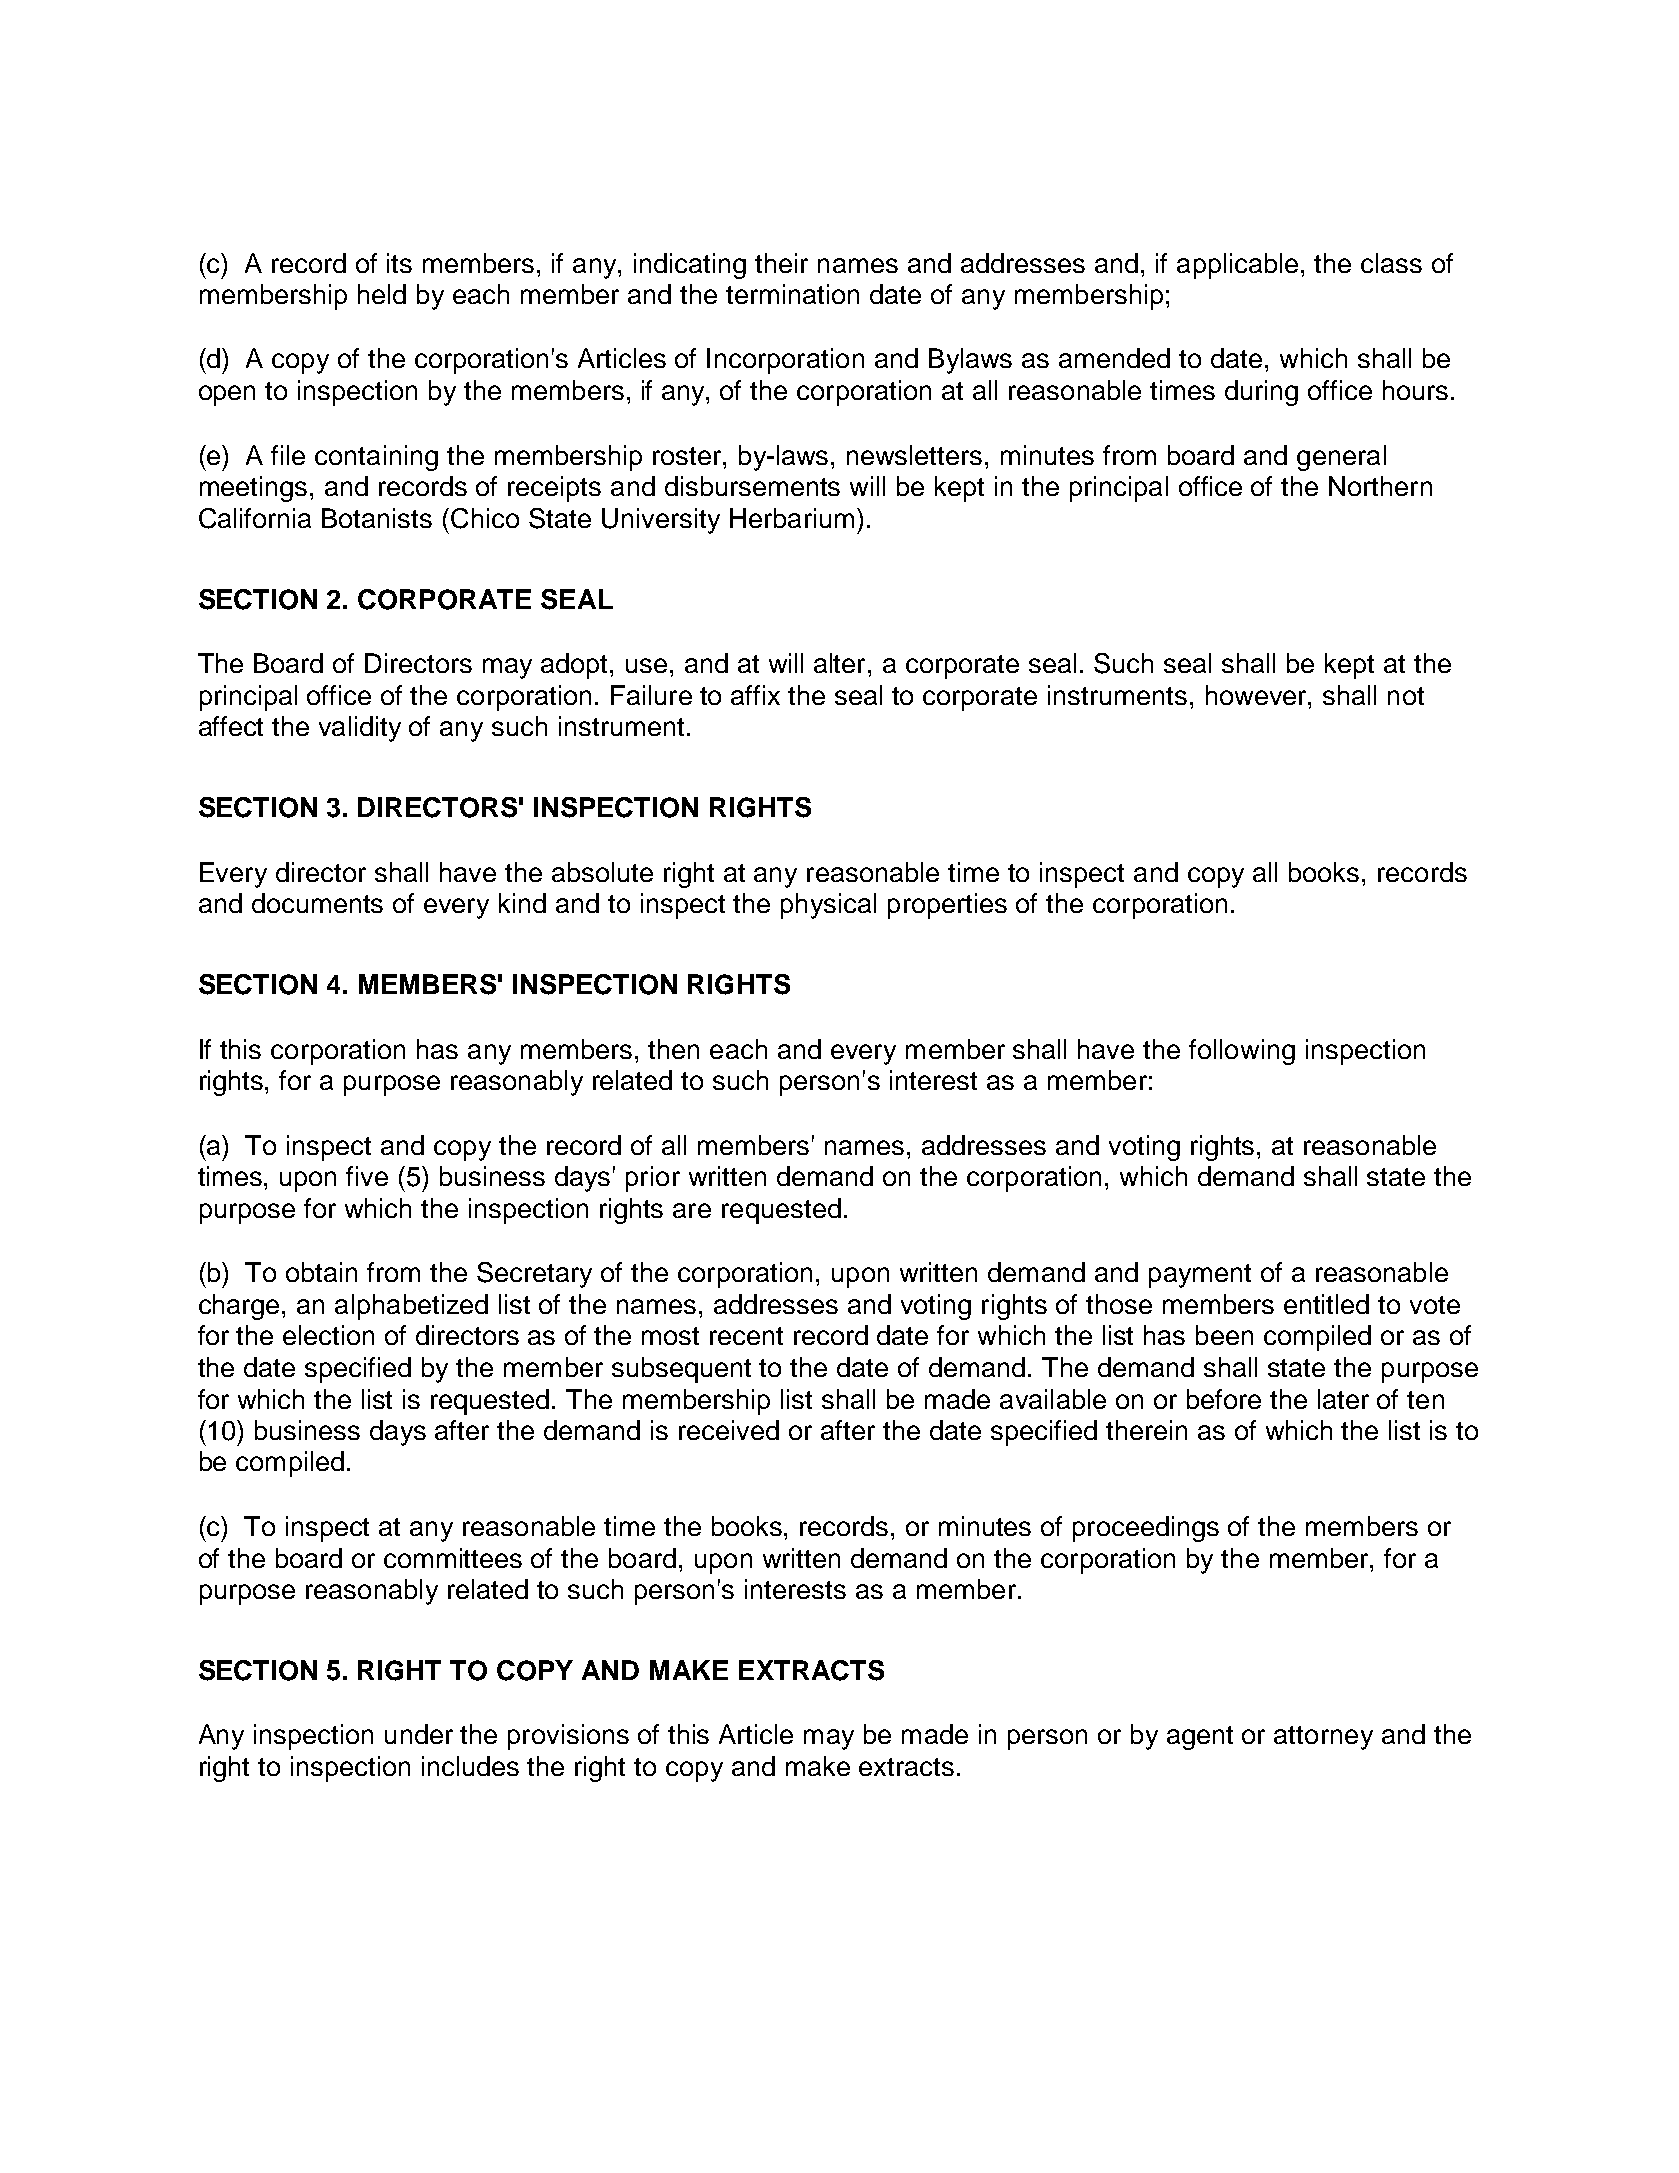 The image size is (1679, 2173). Describe the element at coordinates (792, 294) in the page. I see `termination` at that location.
